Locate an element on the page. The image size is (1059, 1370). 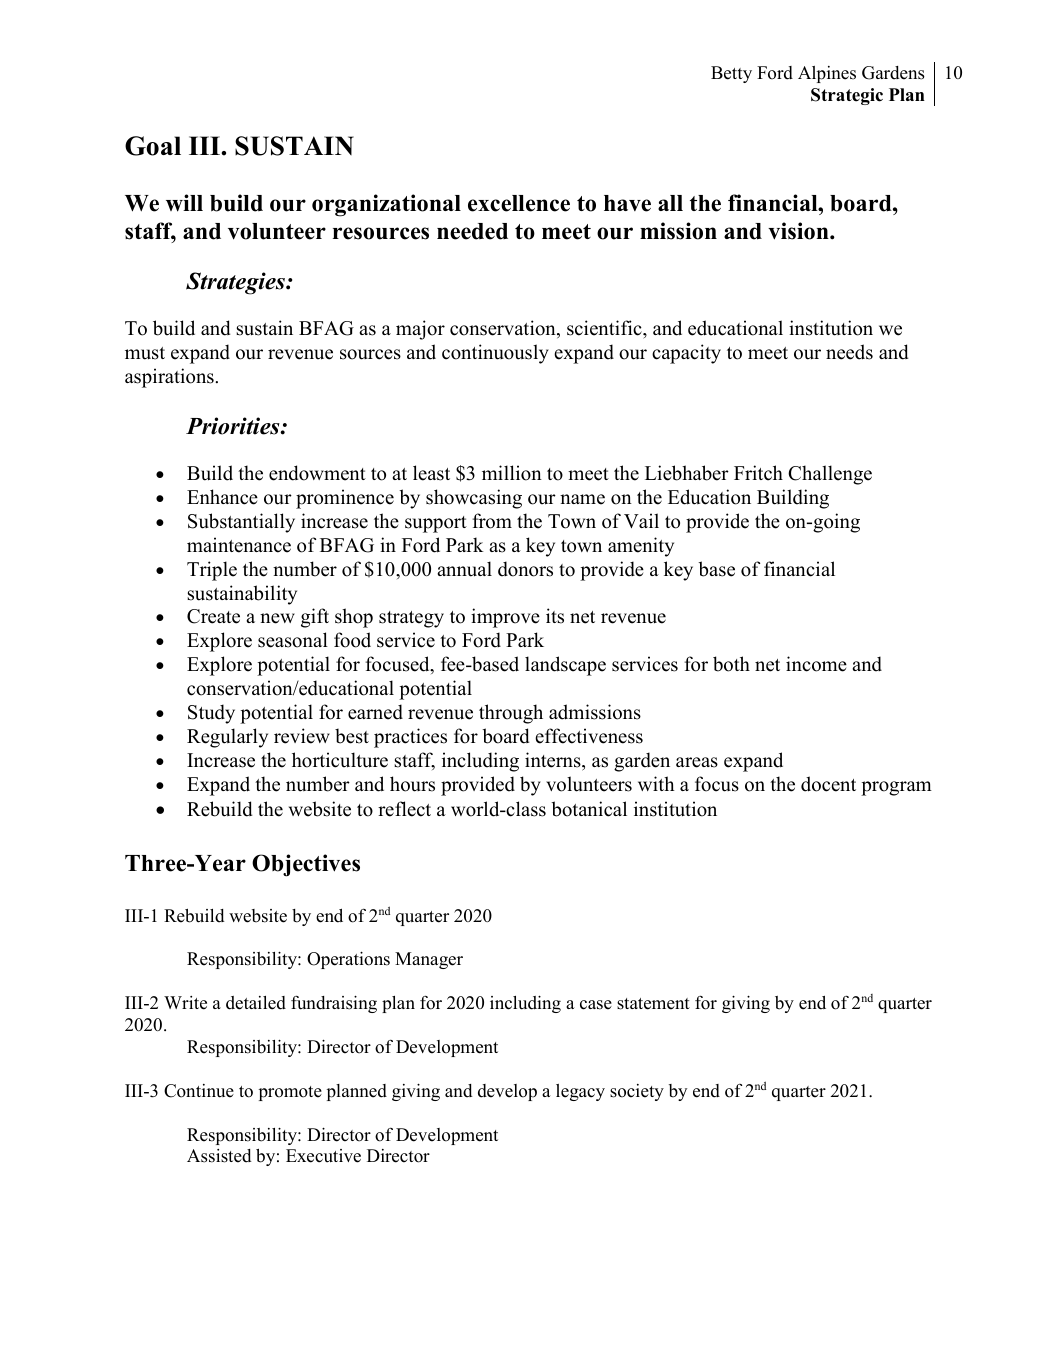
Create is located at coordinates (213, 616).
